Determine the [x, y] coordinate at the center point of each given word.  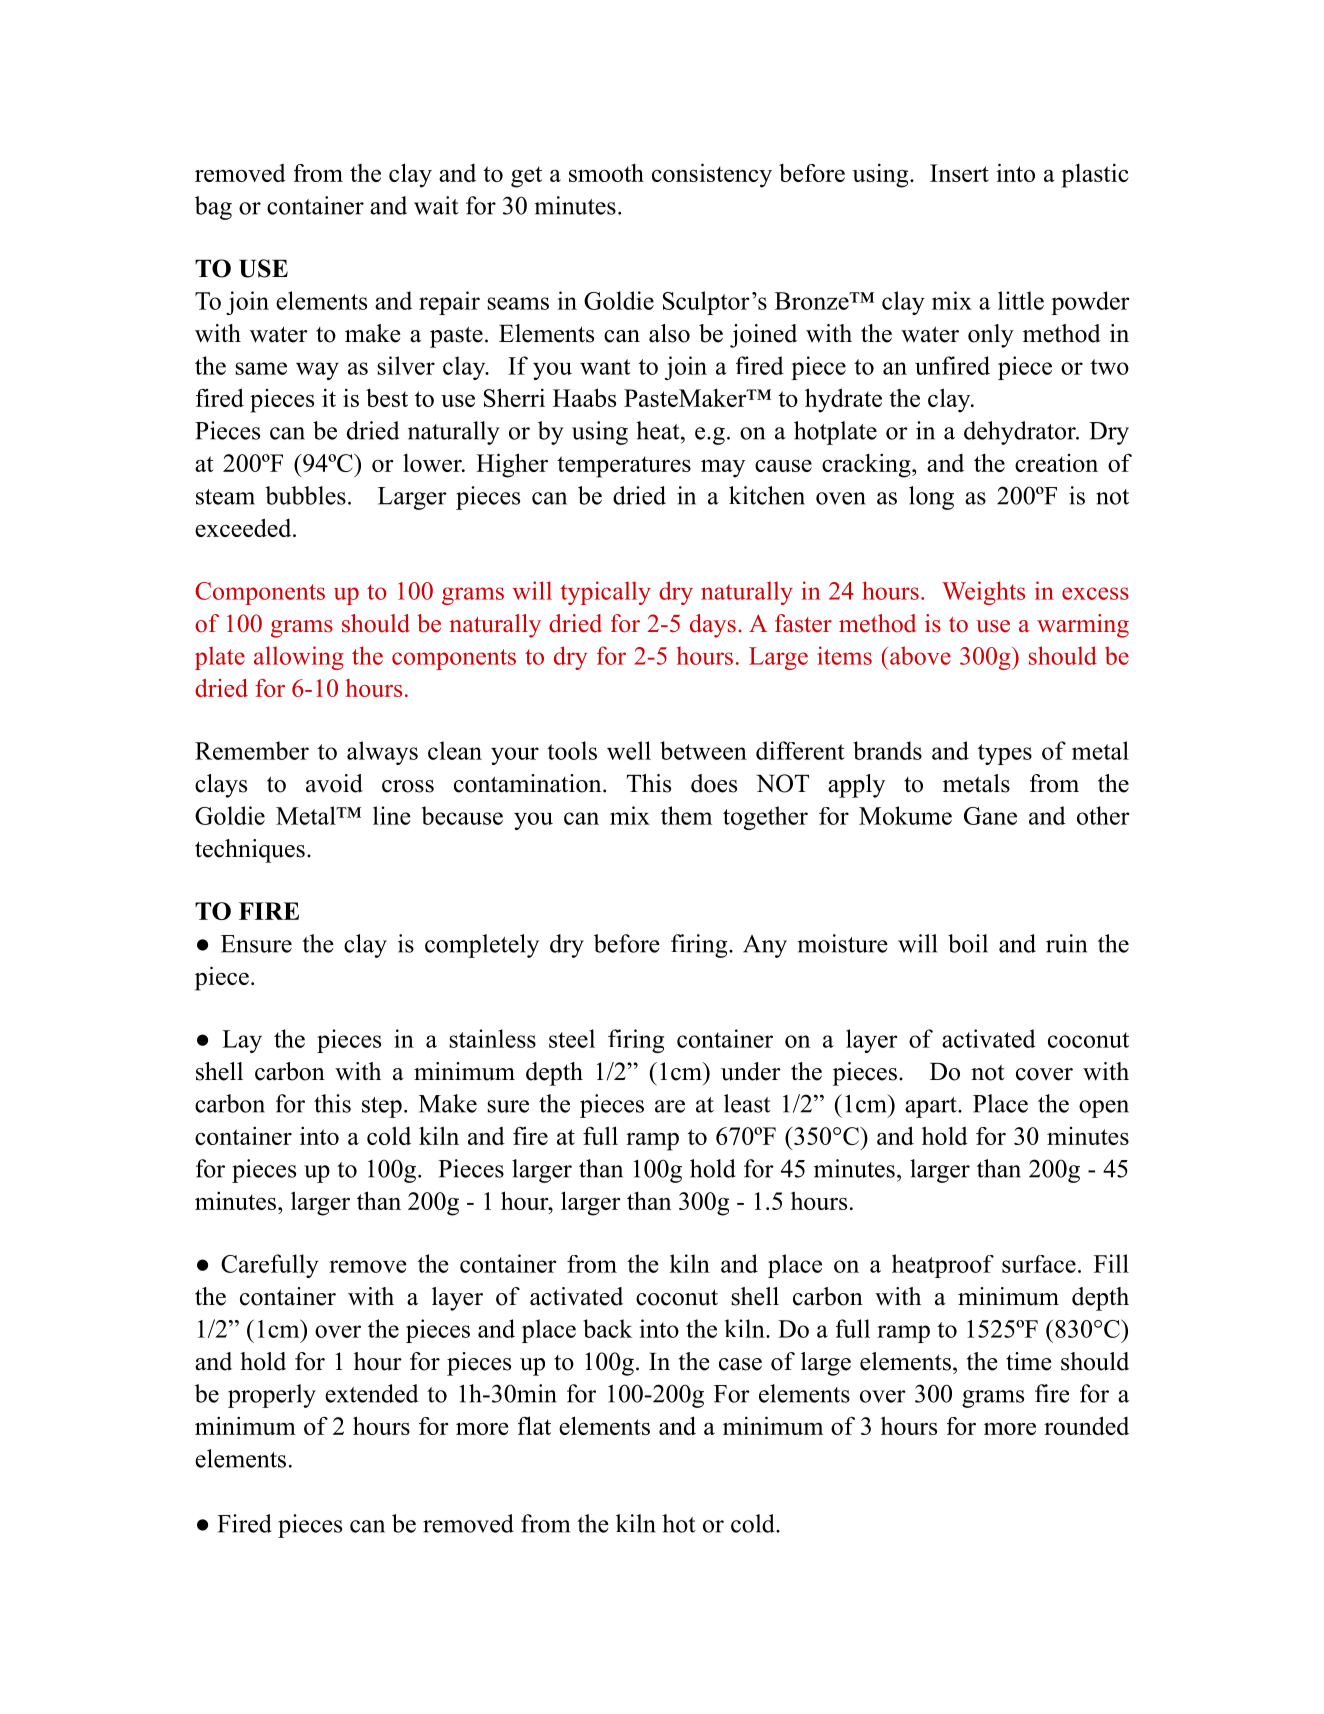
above [920, 655]
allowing [299, 658]
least [747, 1103]
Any [765, 946]
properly [272, 1396]
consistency [712, 175]
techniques [250, 851]
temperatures [624, 467]
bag [213, 208]
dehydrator [1021, 433]
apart [932, 1107]
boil [968, 943]
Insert [959, 173]
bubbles [305, 495]
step [382, 1107]
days [713, 626]
